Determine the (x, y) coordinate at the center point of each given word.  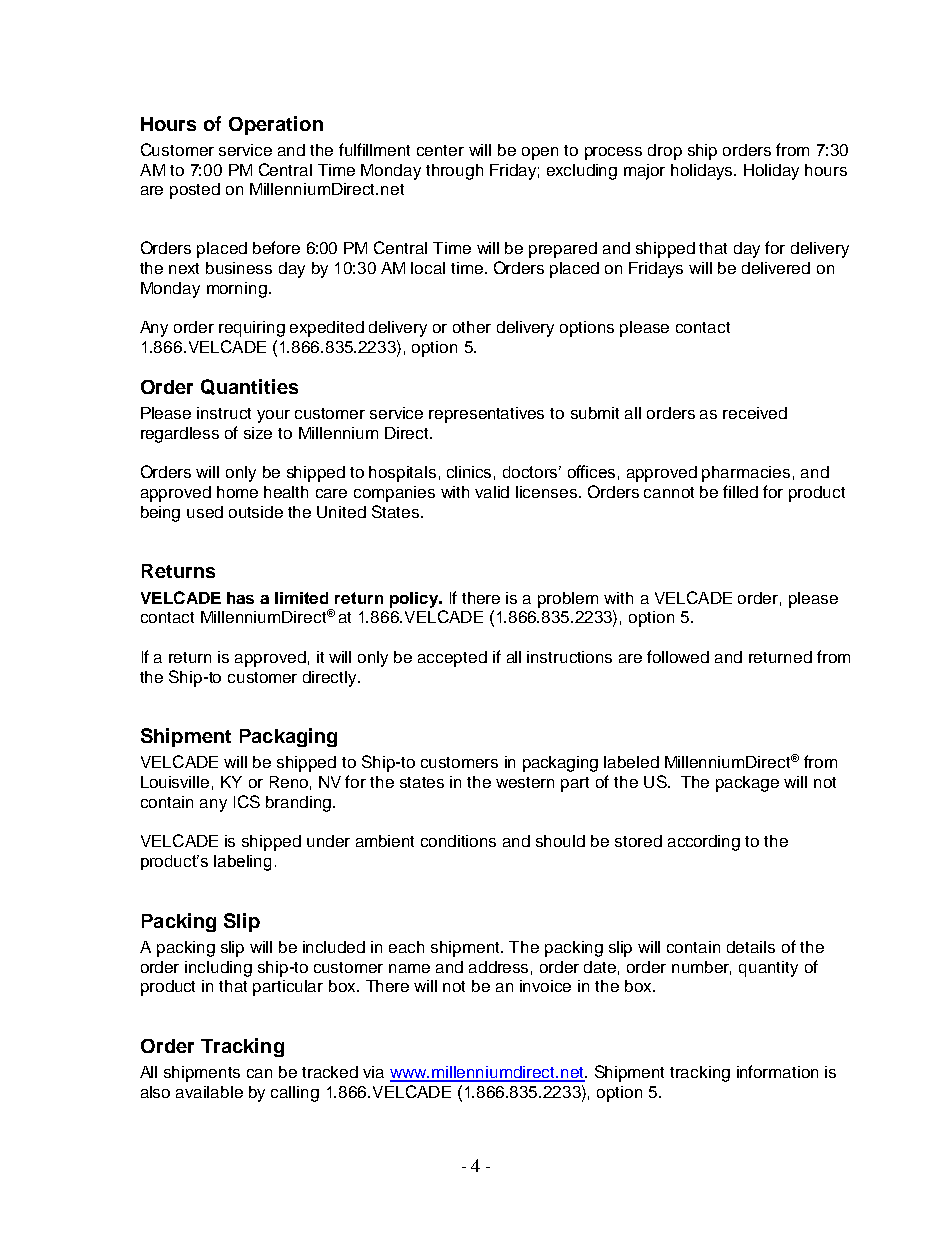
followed (678, 656)
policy (415, 600)
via (373, 1072)
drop (665, 152)
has (240, 598)
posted (195, 191)
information (777, 1071)
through (454, 172)
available (209, 1092)
